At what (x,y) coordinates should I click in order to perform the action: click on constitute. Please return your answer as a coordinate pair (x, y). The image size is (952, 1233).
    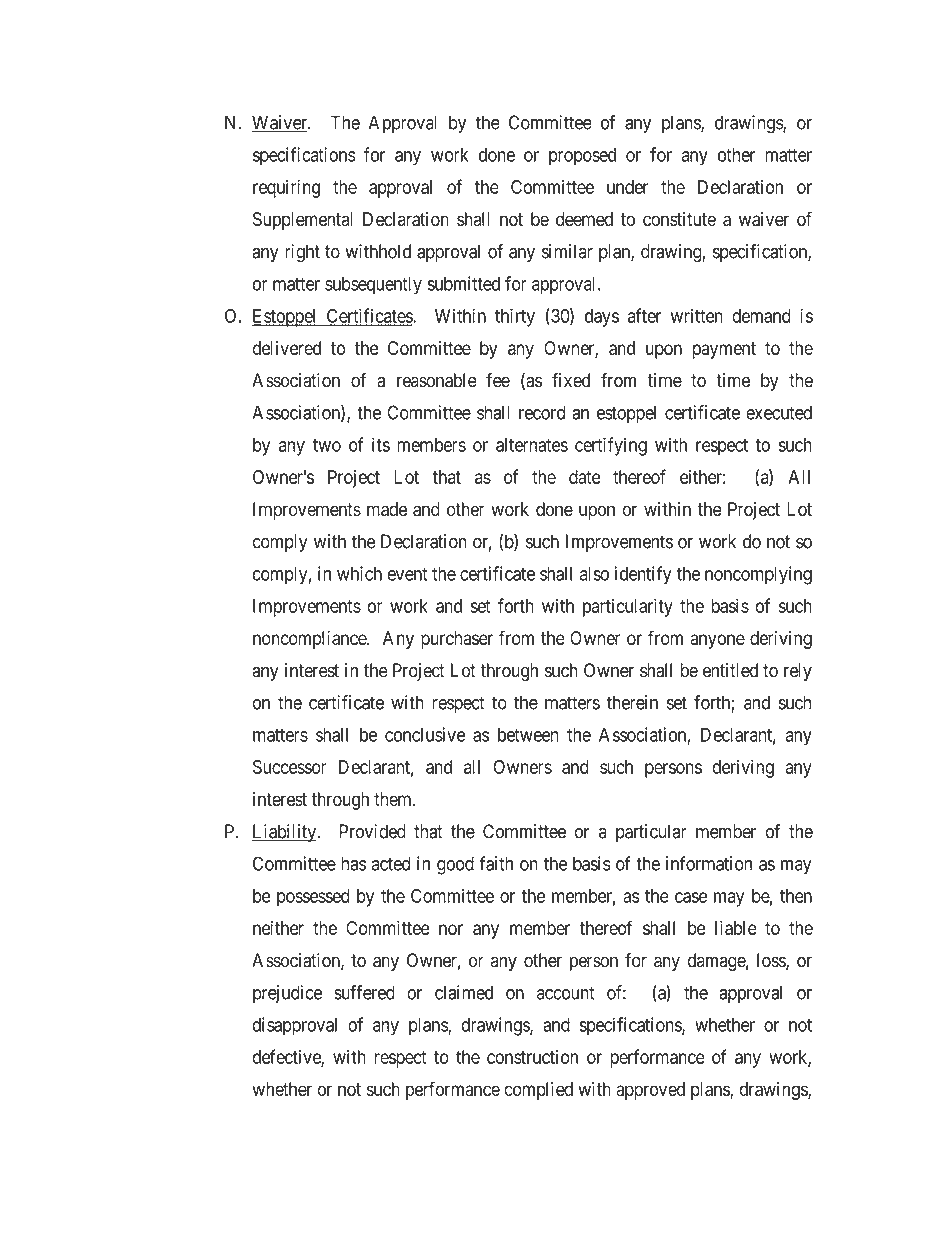
    Looking at the image, I should click on (679, 219).
